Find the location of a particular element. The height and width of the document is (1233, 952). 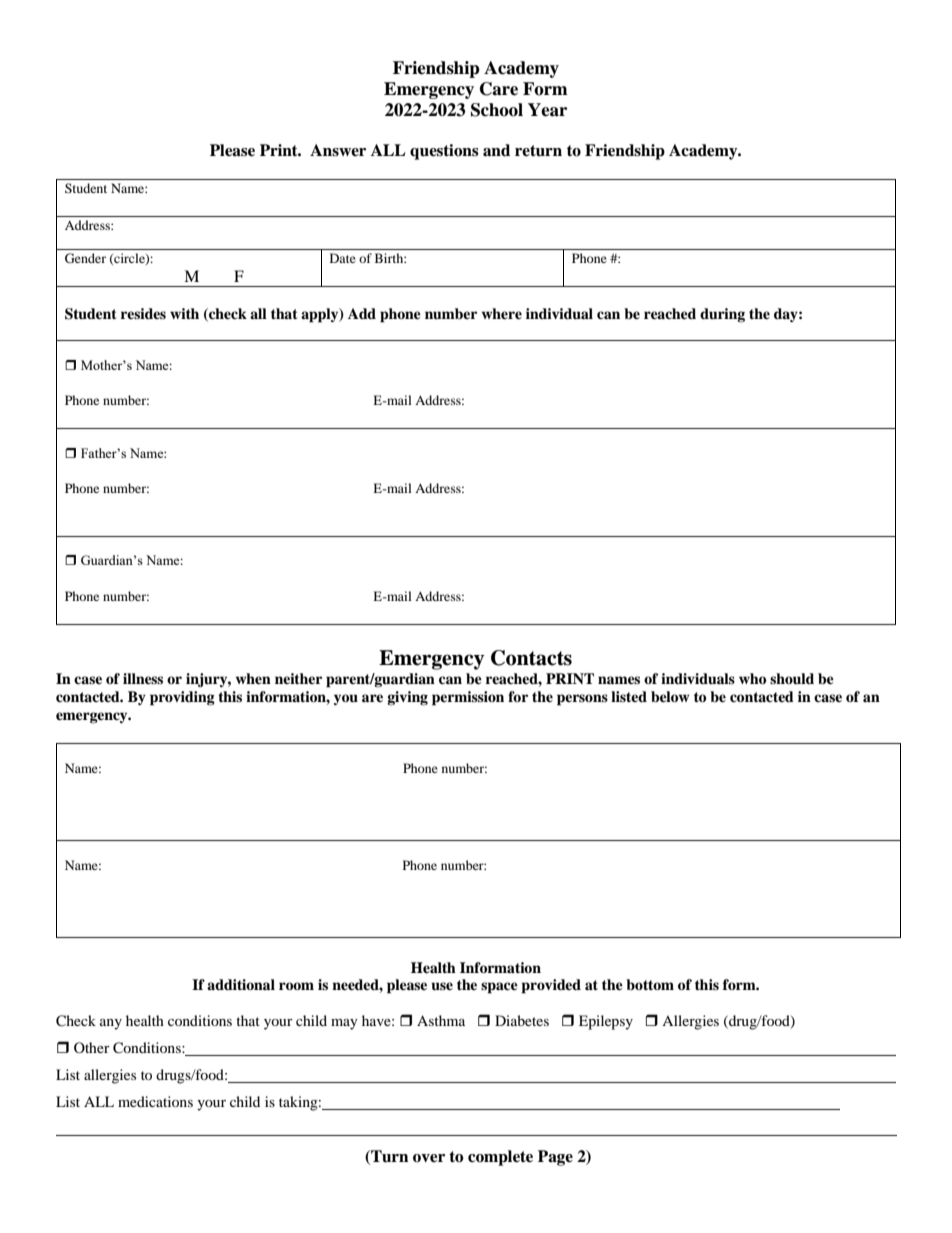

Answer is located at coordinates (338, 150).
